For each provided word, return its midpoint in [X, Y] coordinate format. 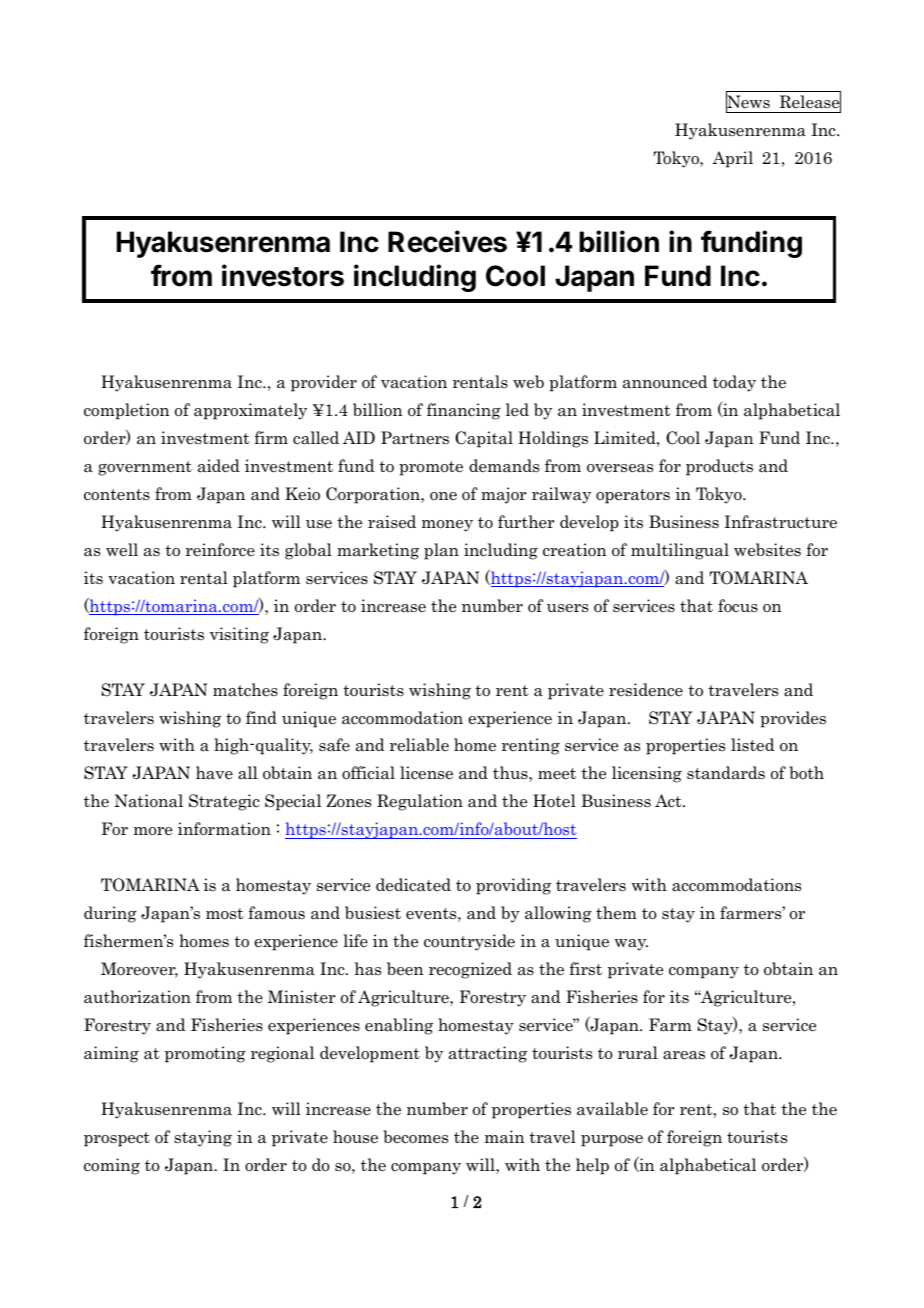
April [732, 159]
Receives [447, 241]
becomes [415, 1137]
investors [283, 275]
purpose [612, 1141]
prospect [117, 1139]
